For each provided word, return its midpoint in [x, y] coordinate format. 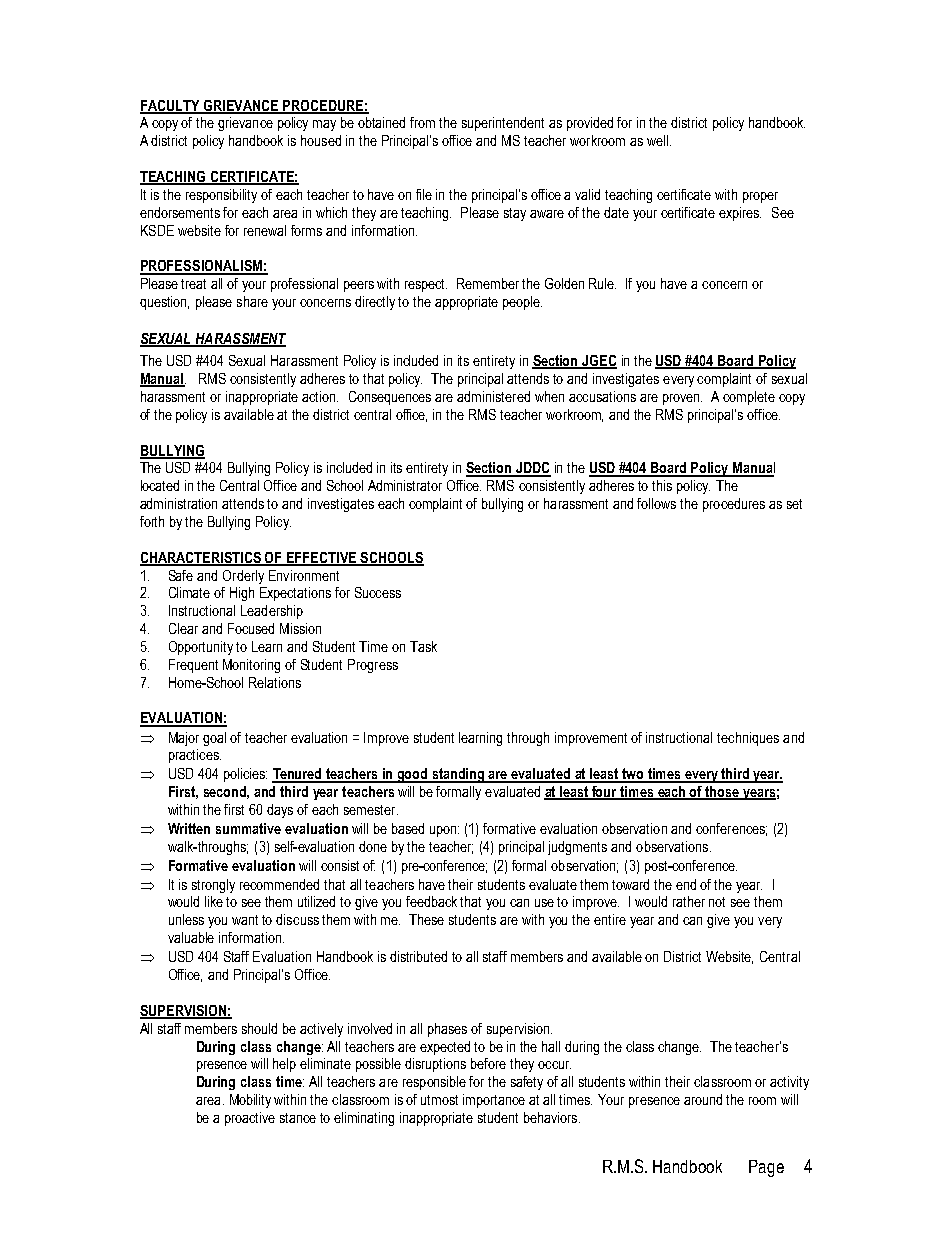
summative [248, 828]
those [722, 793]
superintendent [503, 124]
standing [458, 775]
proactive [250, 1119]
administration [178, 503]
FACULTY [171, 106]
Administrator [405, 485]
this [662, 485]
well [657, 140]
